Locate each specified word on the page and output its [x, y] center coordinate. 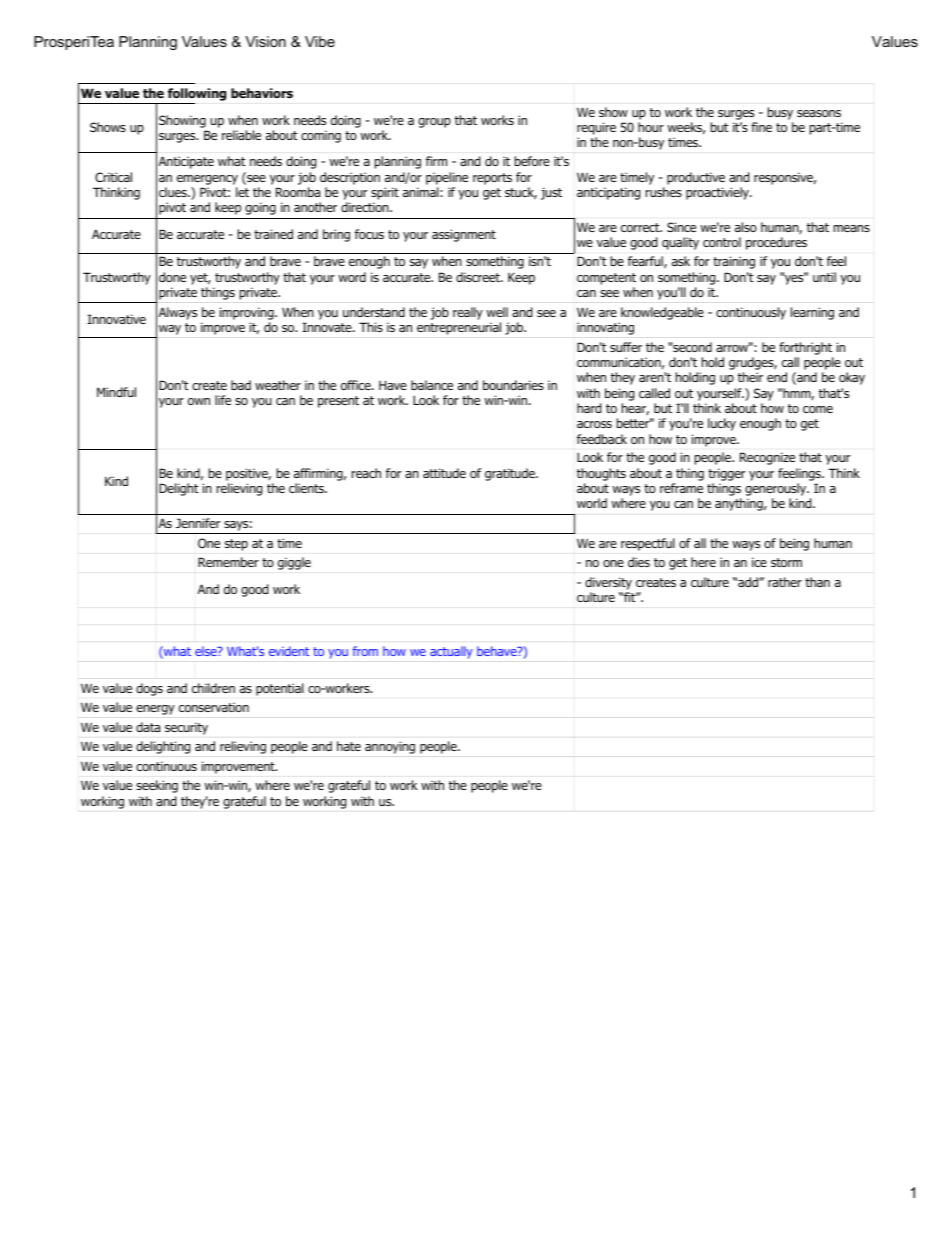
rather [785, 582]
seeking [157, 786]
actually [451, 652]
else [207, 651]
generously [777, 491]
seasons [819, 113]
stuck [521, 193]
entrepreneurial [459, 328]
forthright [805, 348]
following [197, 94]
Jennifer [198, 523]
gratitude [511, 474]
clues [174, 192]
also [746, 227]
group [434, 123]
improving [248, 313]
